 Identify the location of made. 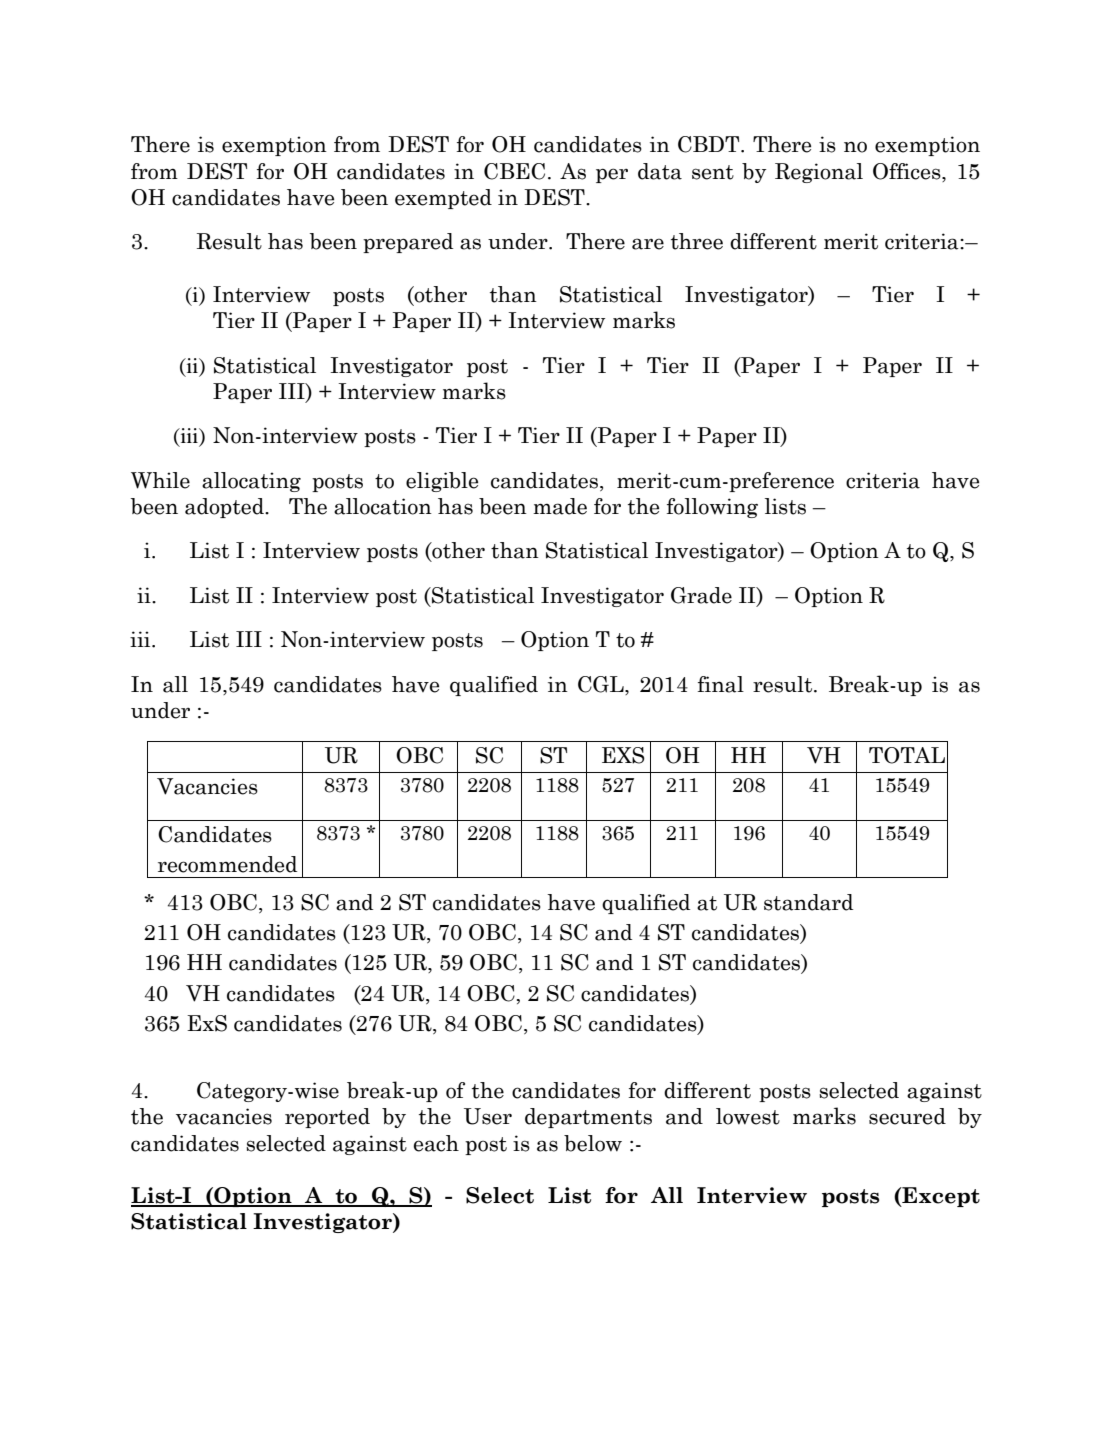
(560, 506).
